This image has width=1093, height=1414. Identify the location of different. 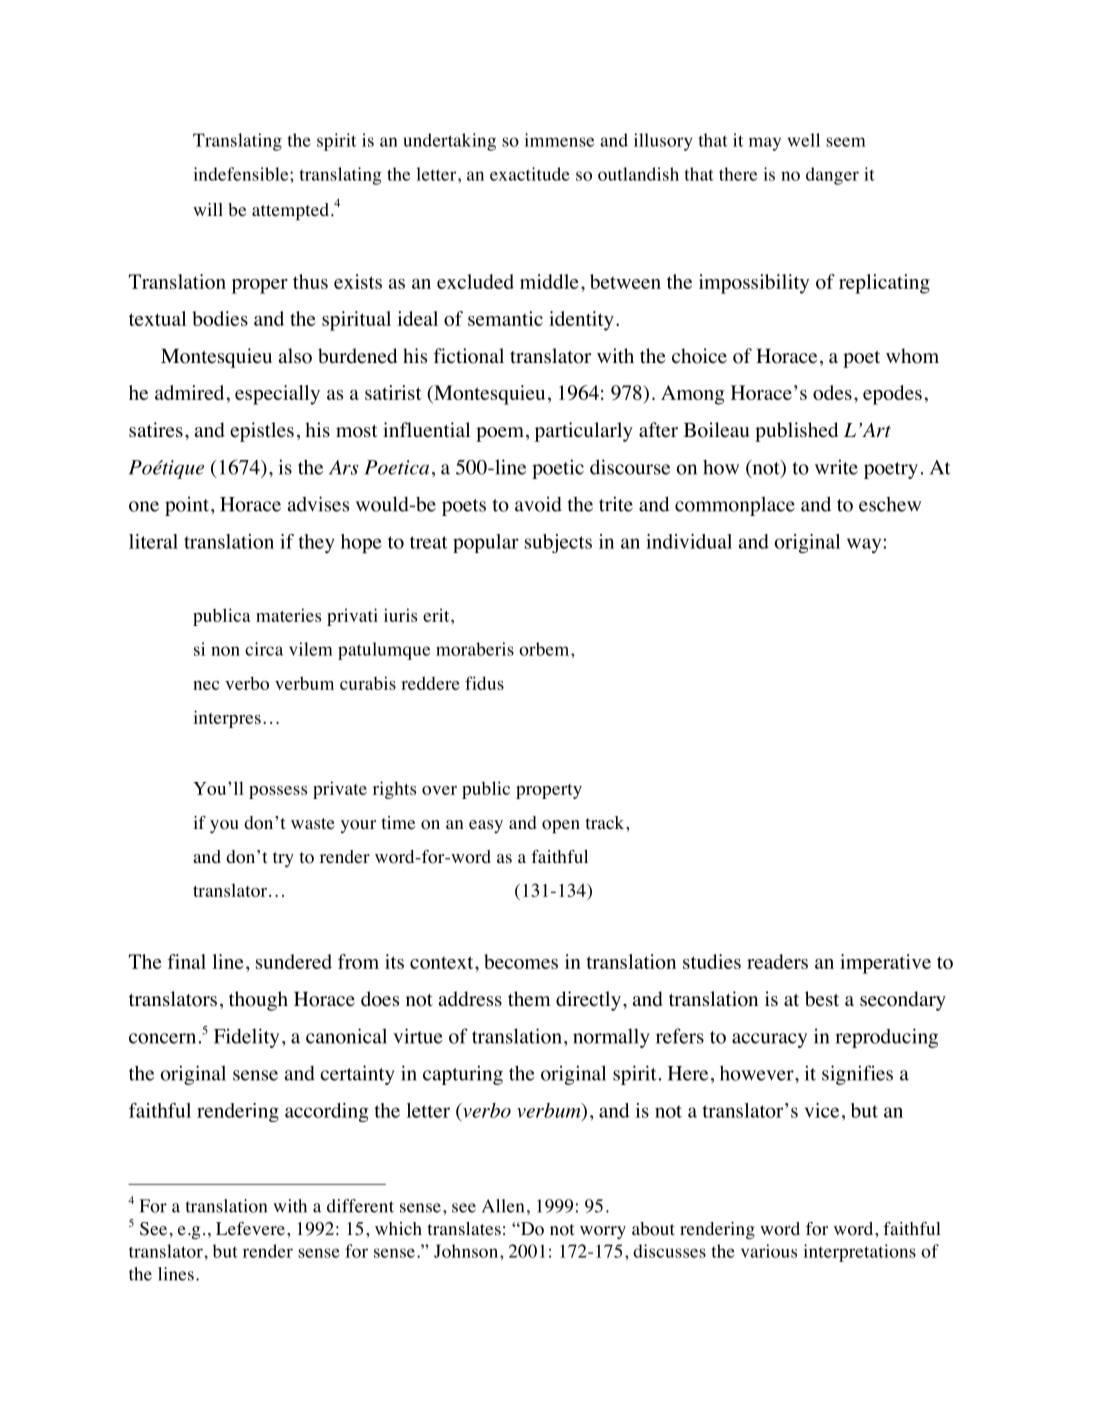
(360, 1206).
